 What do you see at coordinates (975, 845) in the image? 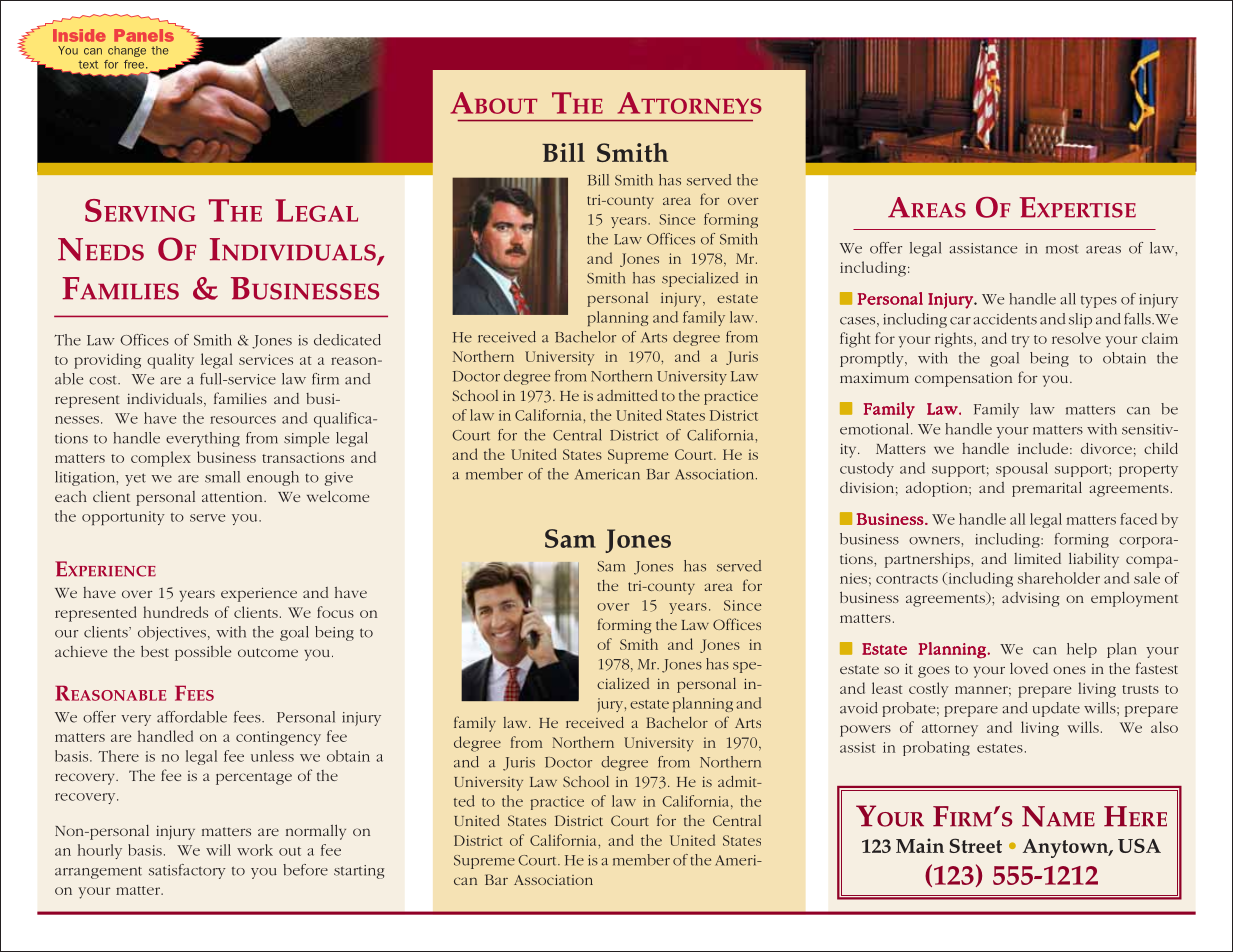
I see `Street` at bounding box center [975, 845].
